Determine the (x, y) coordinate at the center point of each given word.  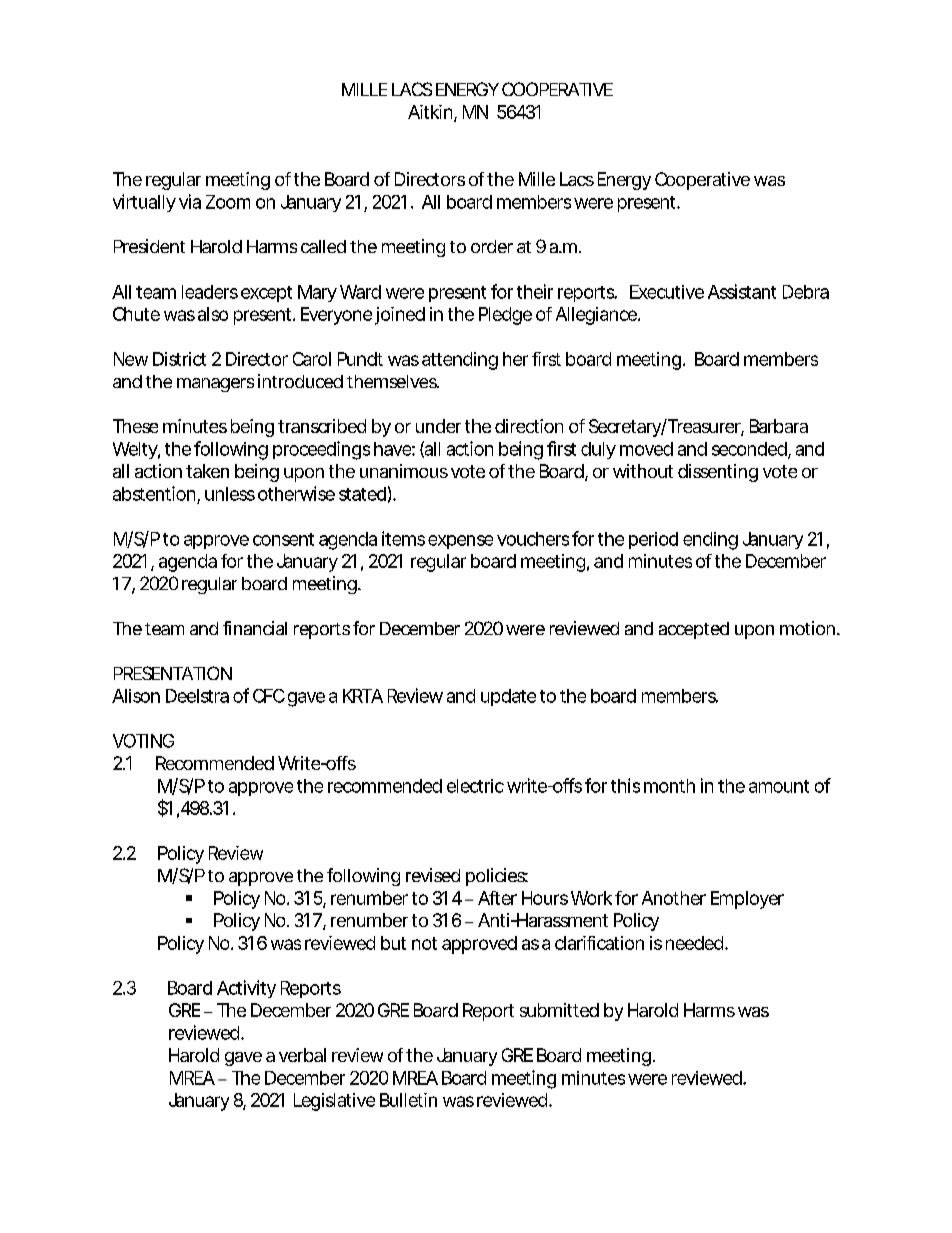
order (492, 246)
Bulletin (408, 1100)
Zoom (228, 202)
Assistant (742, 291)
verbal (302, 1055)
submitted (559, 1010)
